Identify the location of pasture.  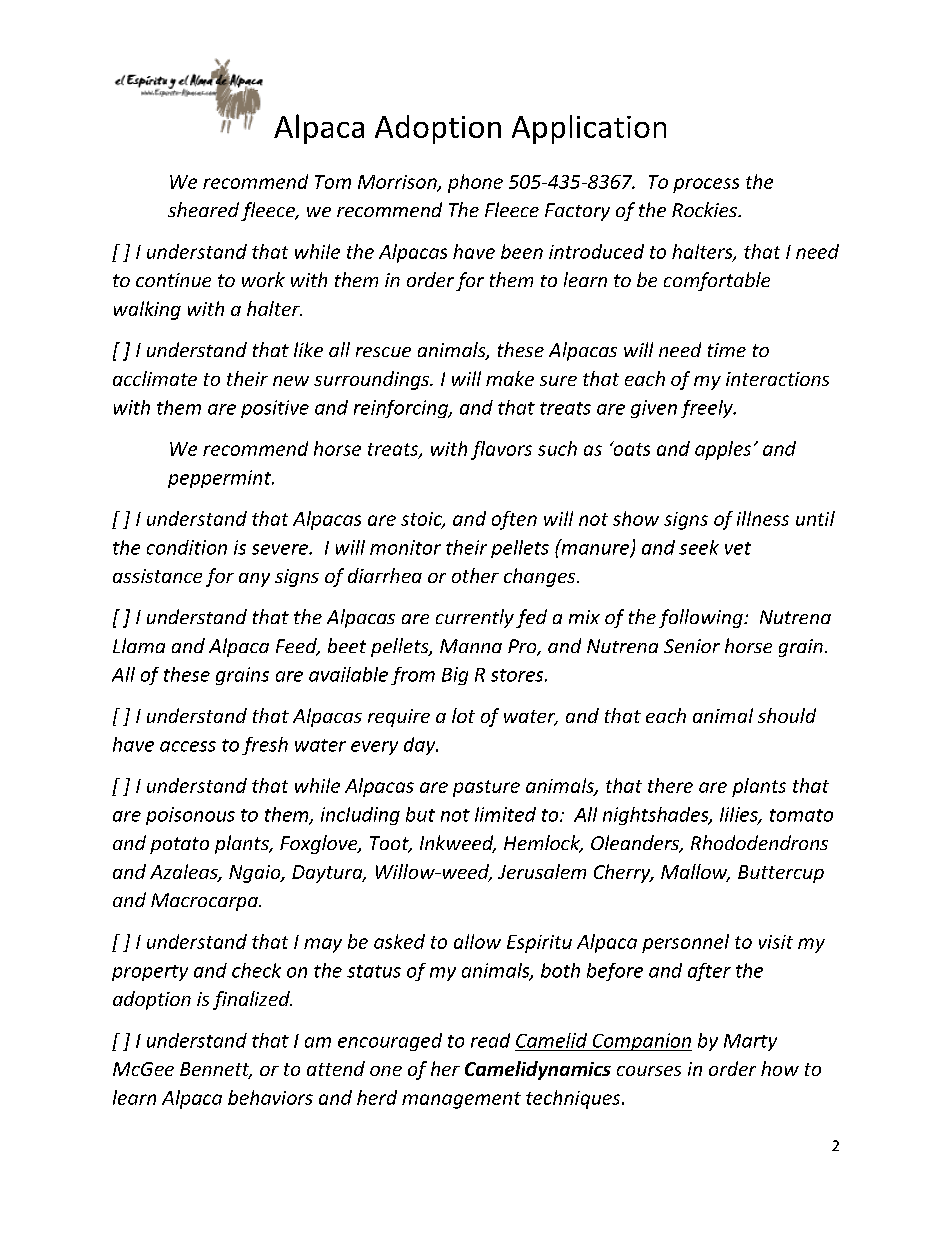
(486, 788).
